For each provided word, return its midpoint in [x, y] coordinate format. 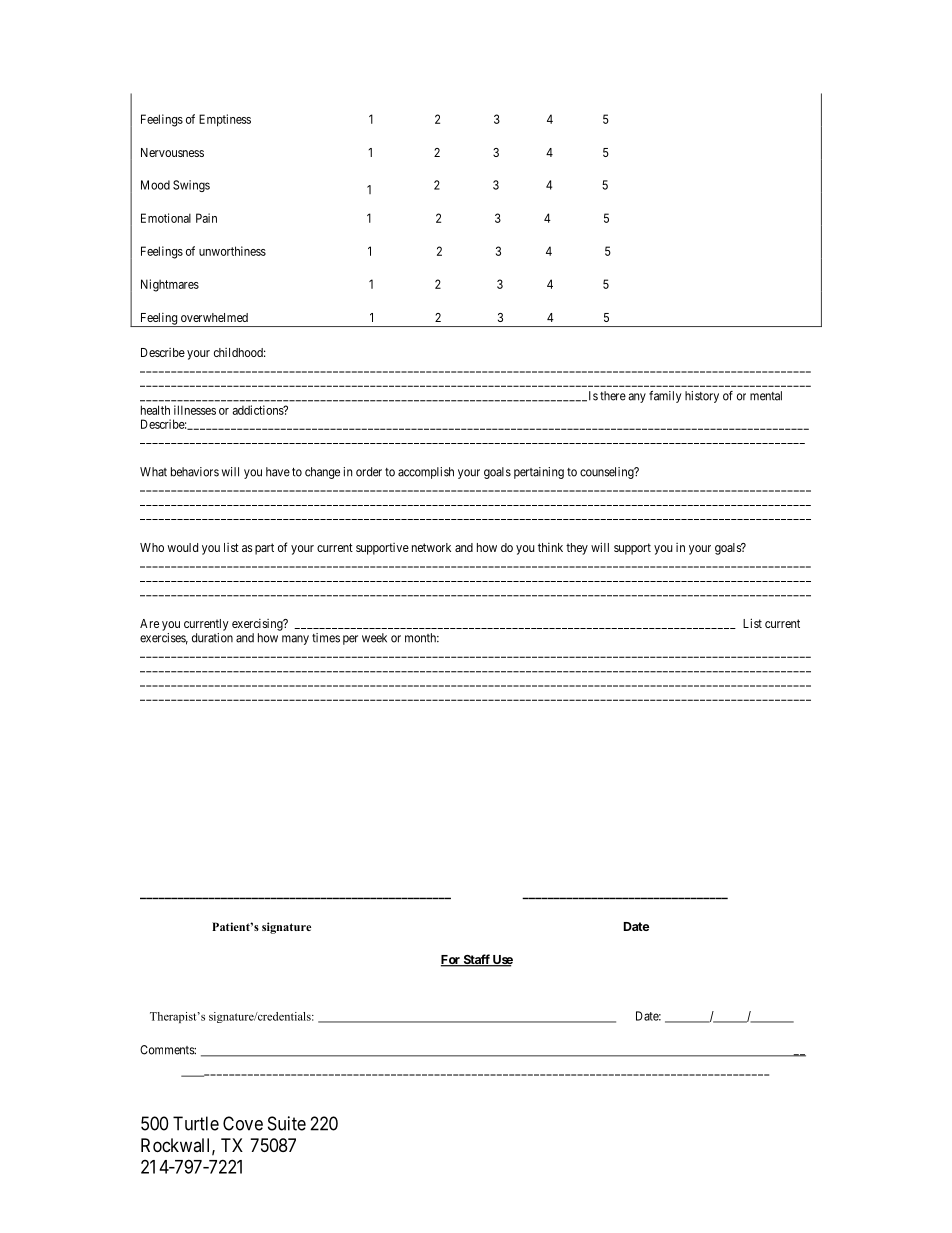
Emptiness [225, 120]
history [702, 397]
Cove [243, 1123]
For [451, 961]
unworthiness [232, 251]
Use [502, 961]
